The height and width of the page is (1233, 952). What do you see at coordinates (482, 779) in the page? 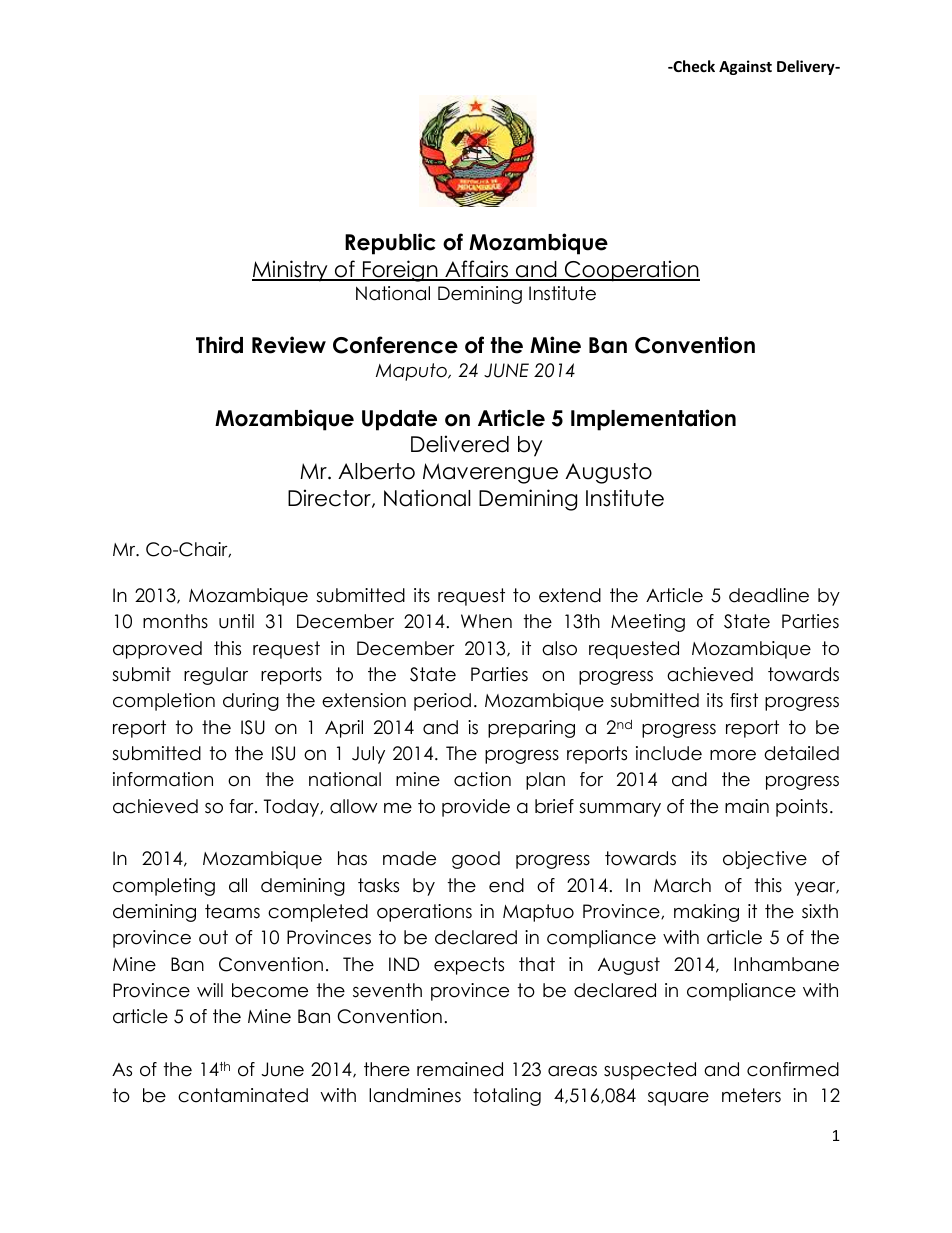
I see `action` at bounding box center [482, 779].
